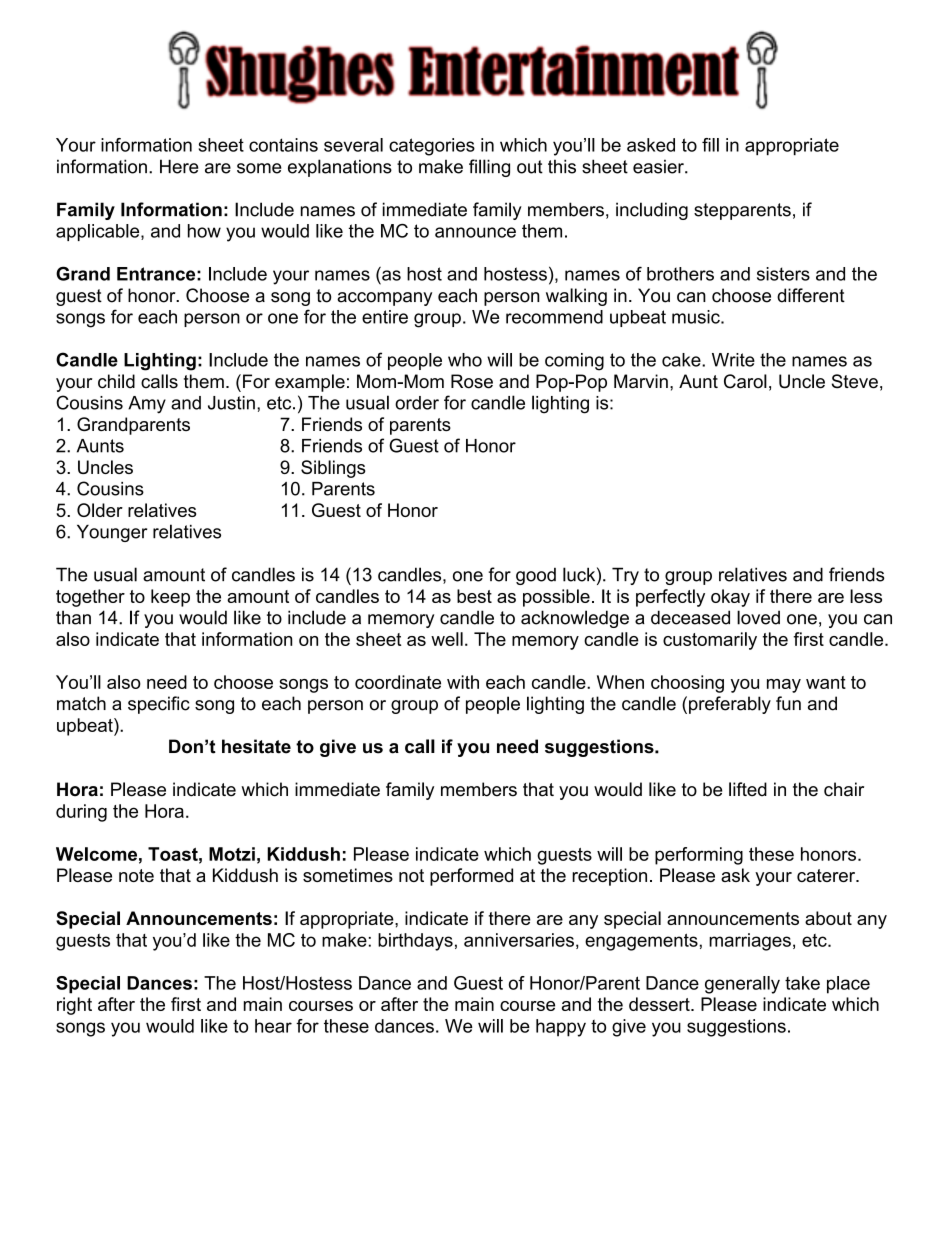  I want to click on categories, so click(432, 147).
